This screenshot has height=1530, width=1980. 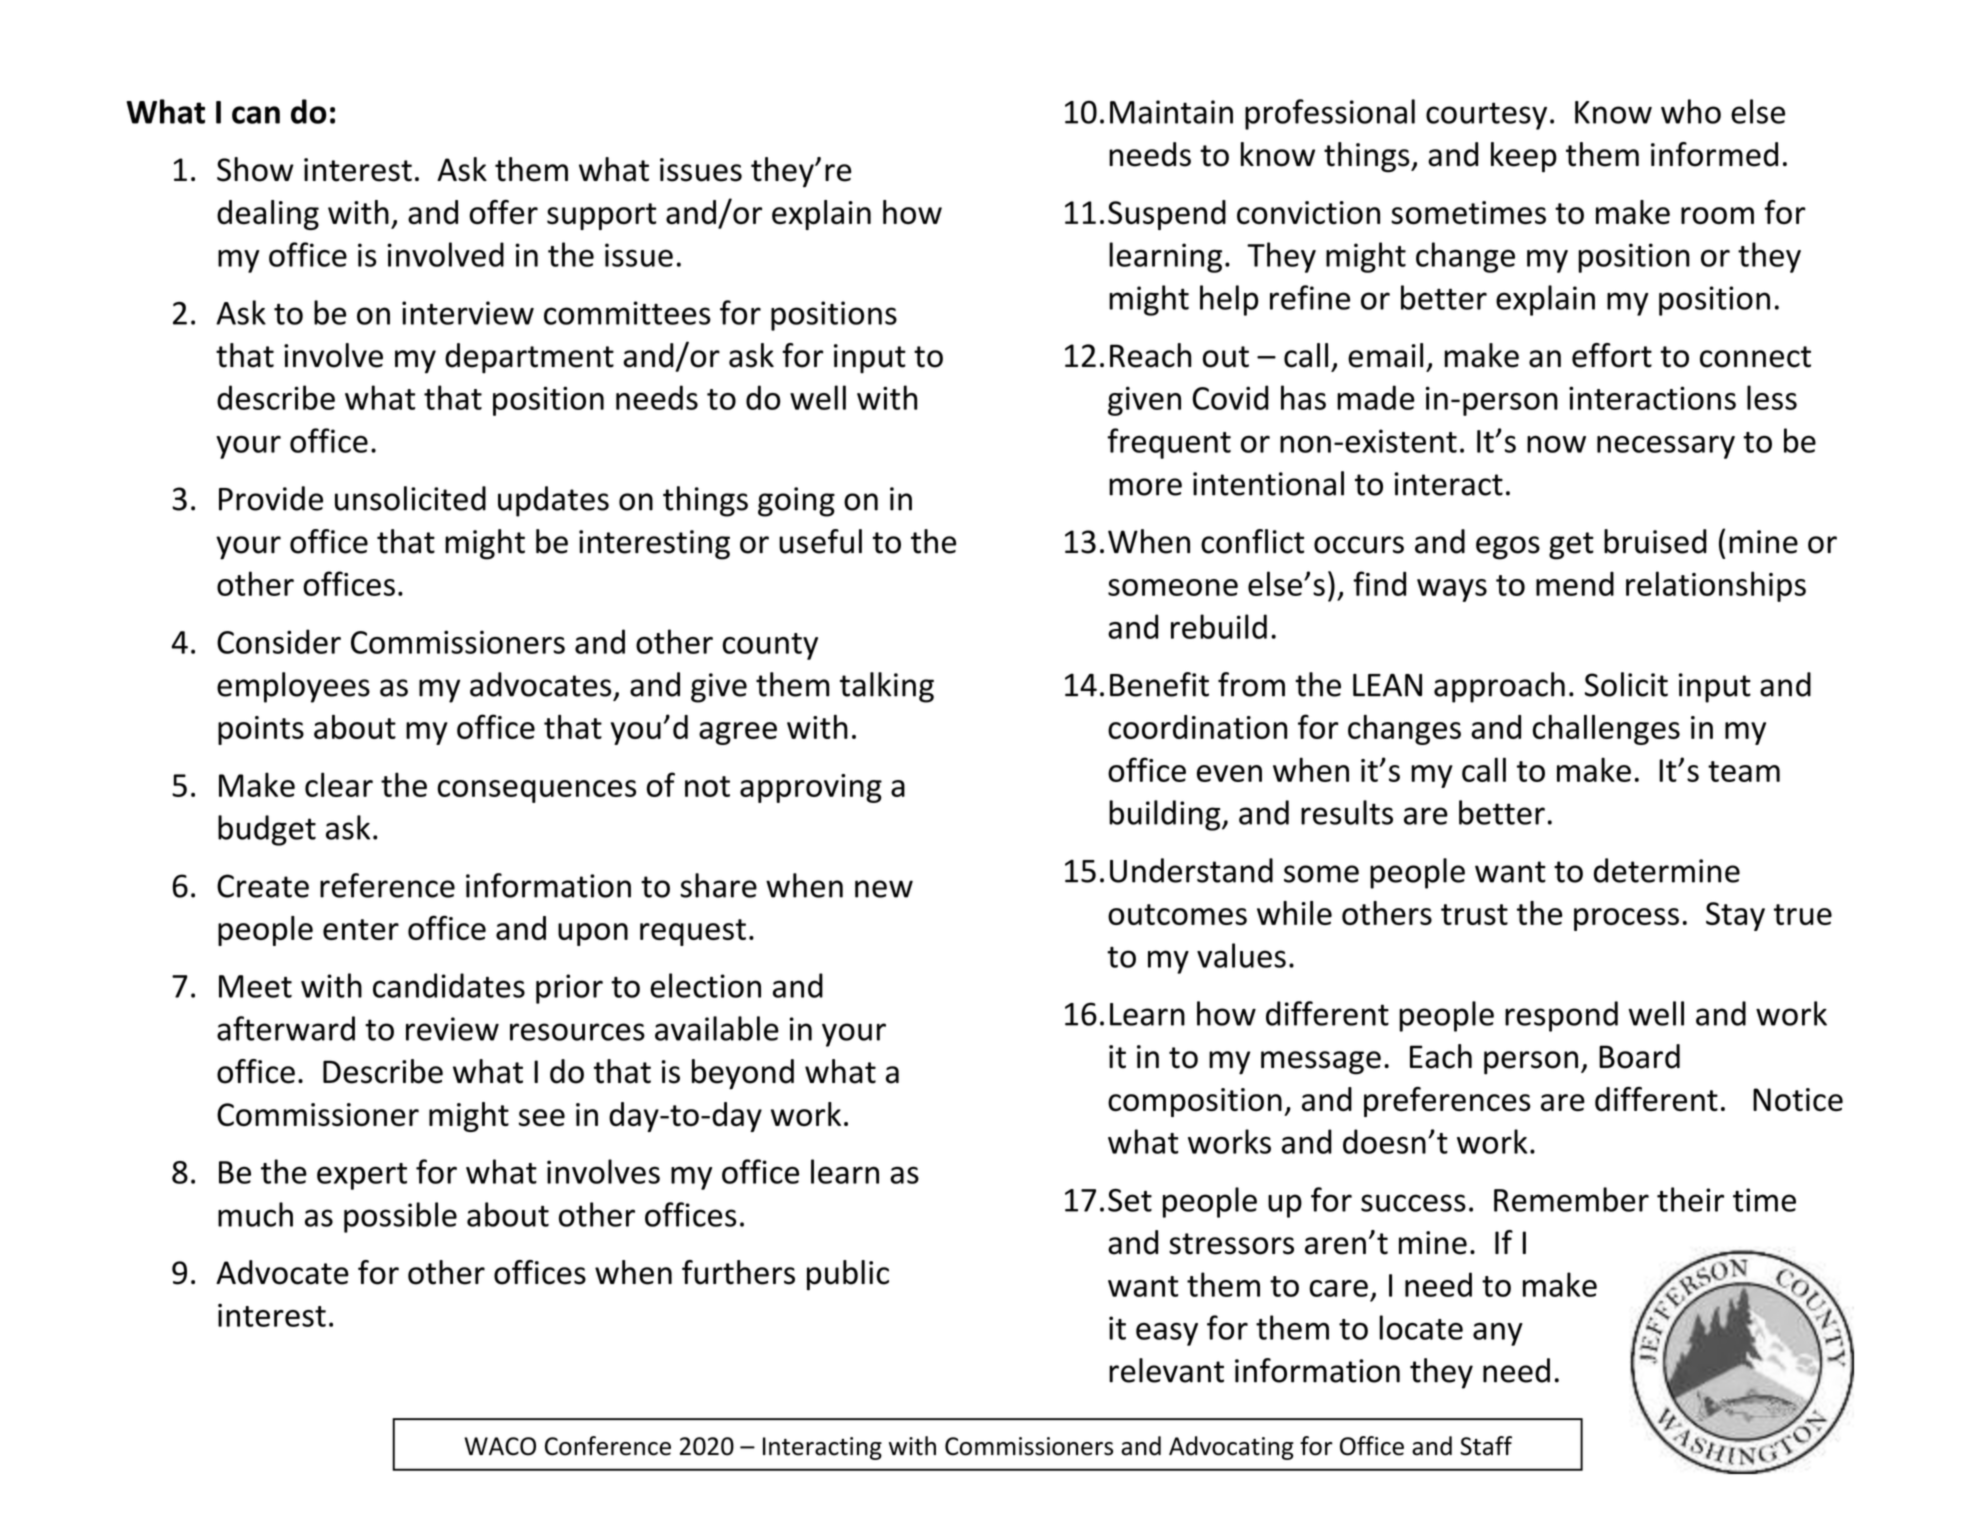 I want to click on enter, so click(x=361, y=929).
